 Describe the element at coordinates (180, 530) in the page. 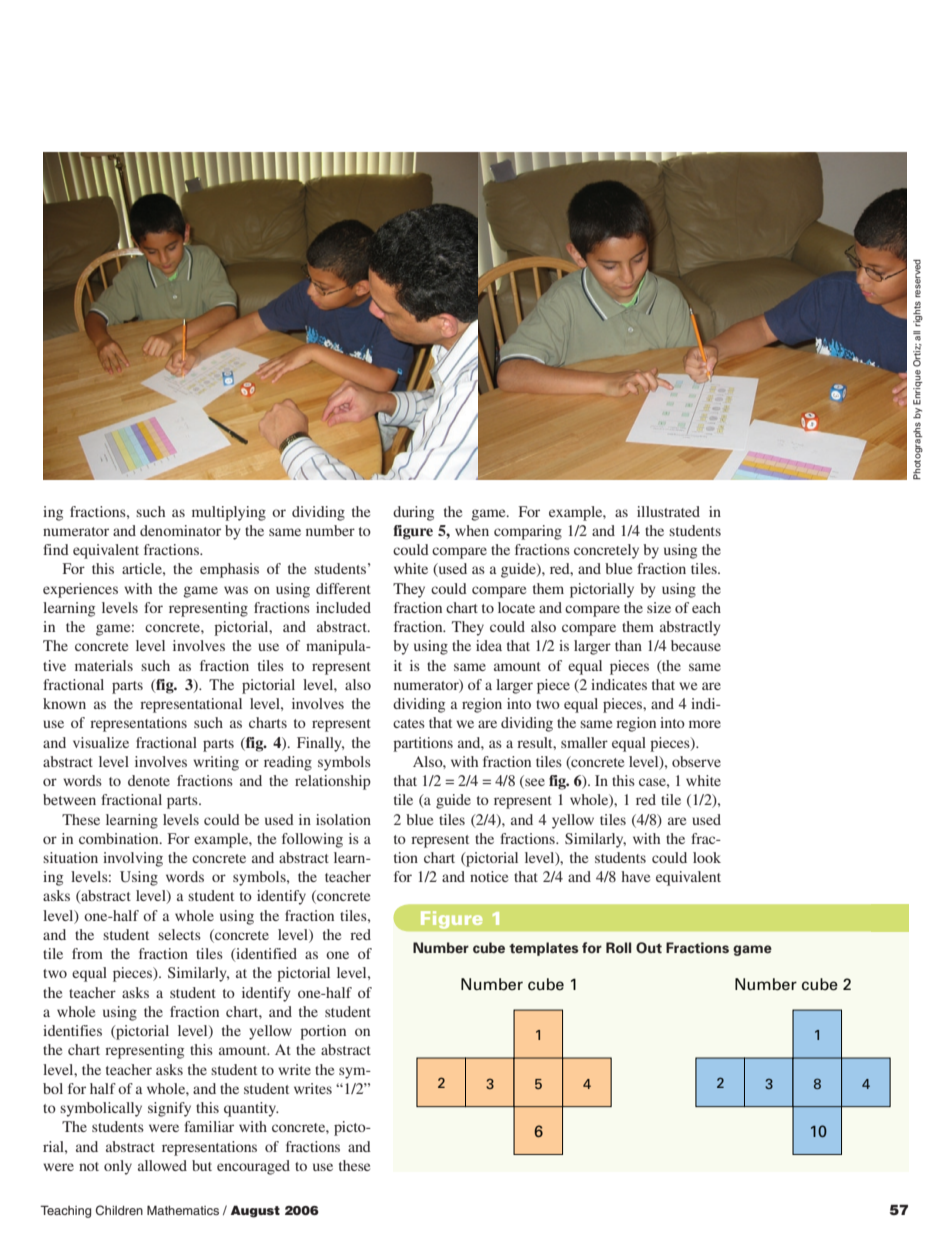

I see `denominator` at that location.
